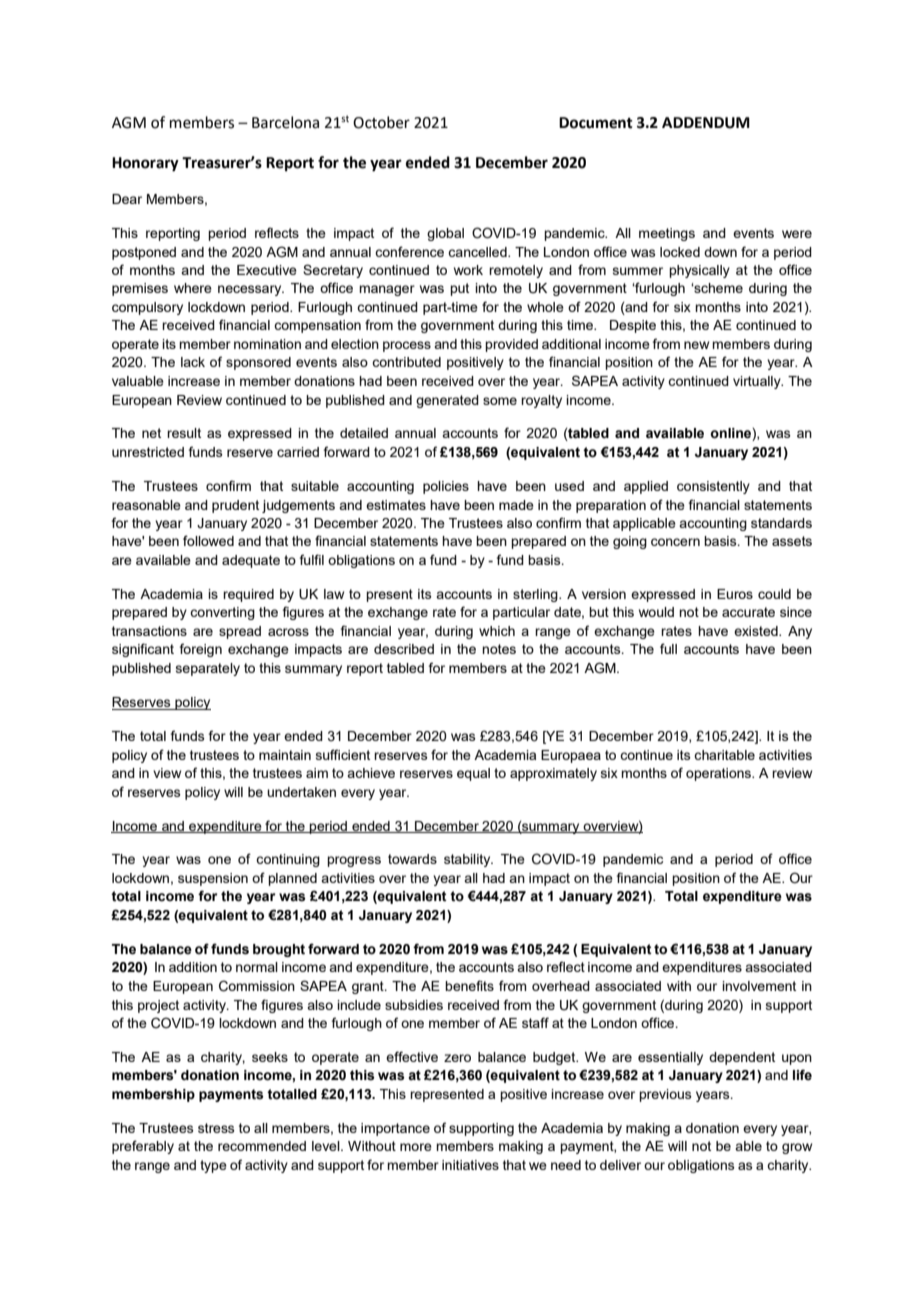  What do you see at coordinates (757, 631) in the page?
I see `existed` at bounding box center [757, 631].
